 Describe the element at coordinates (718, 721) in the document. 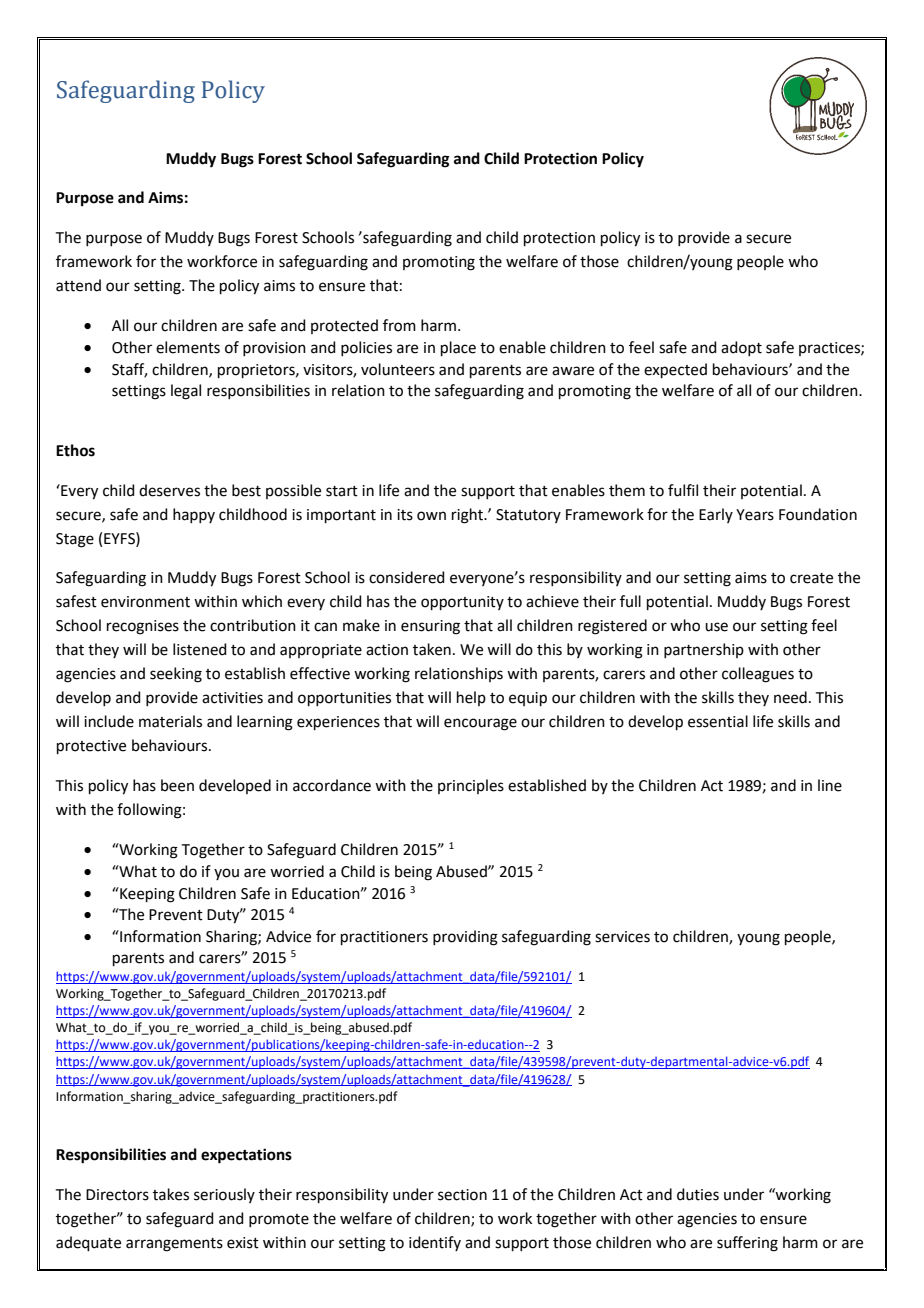

I see `essential` at that location.
